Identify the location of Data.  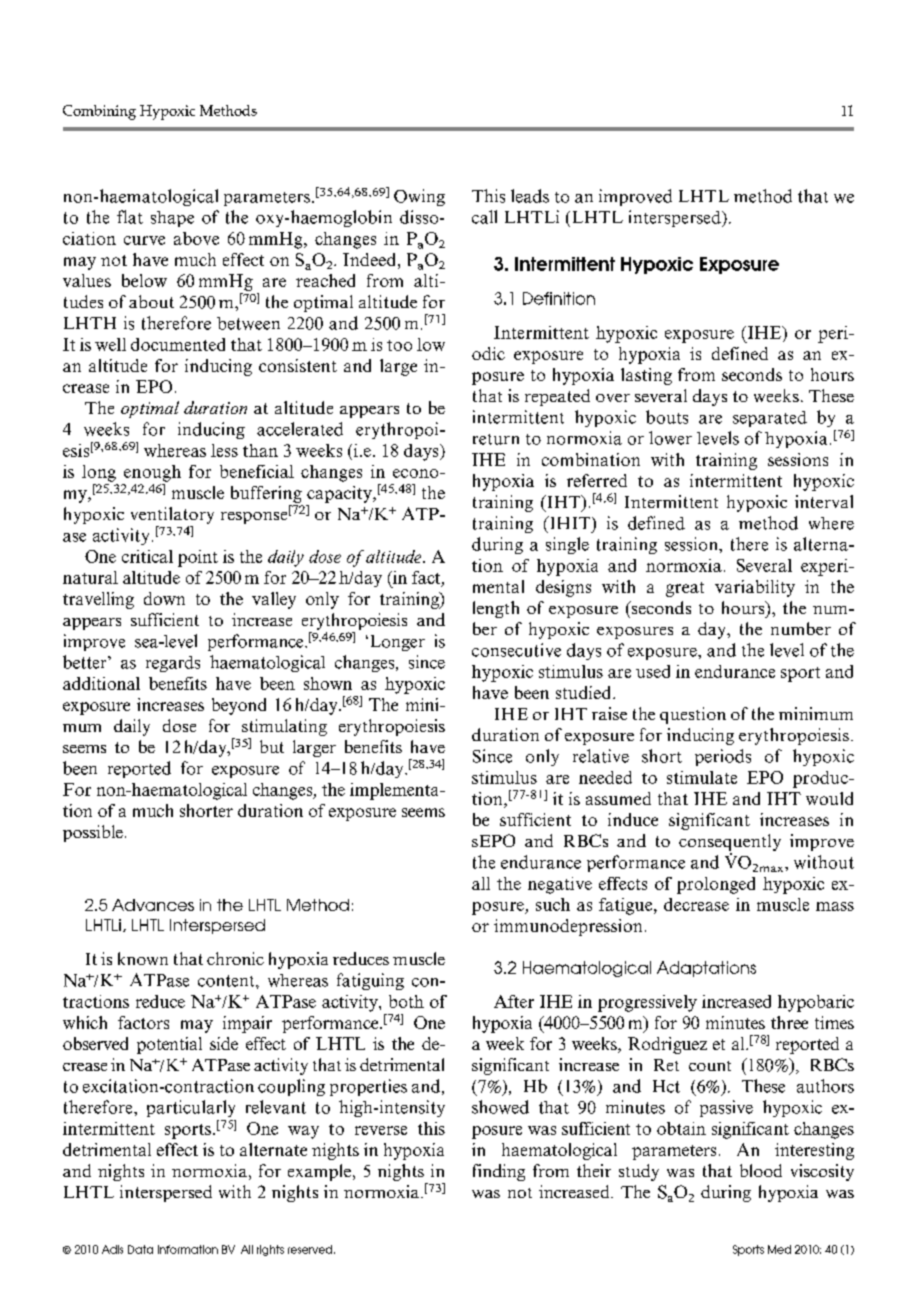
(140, 1249).
